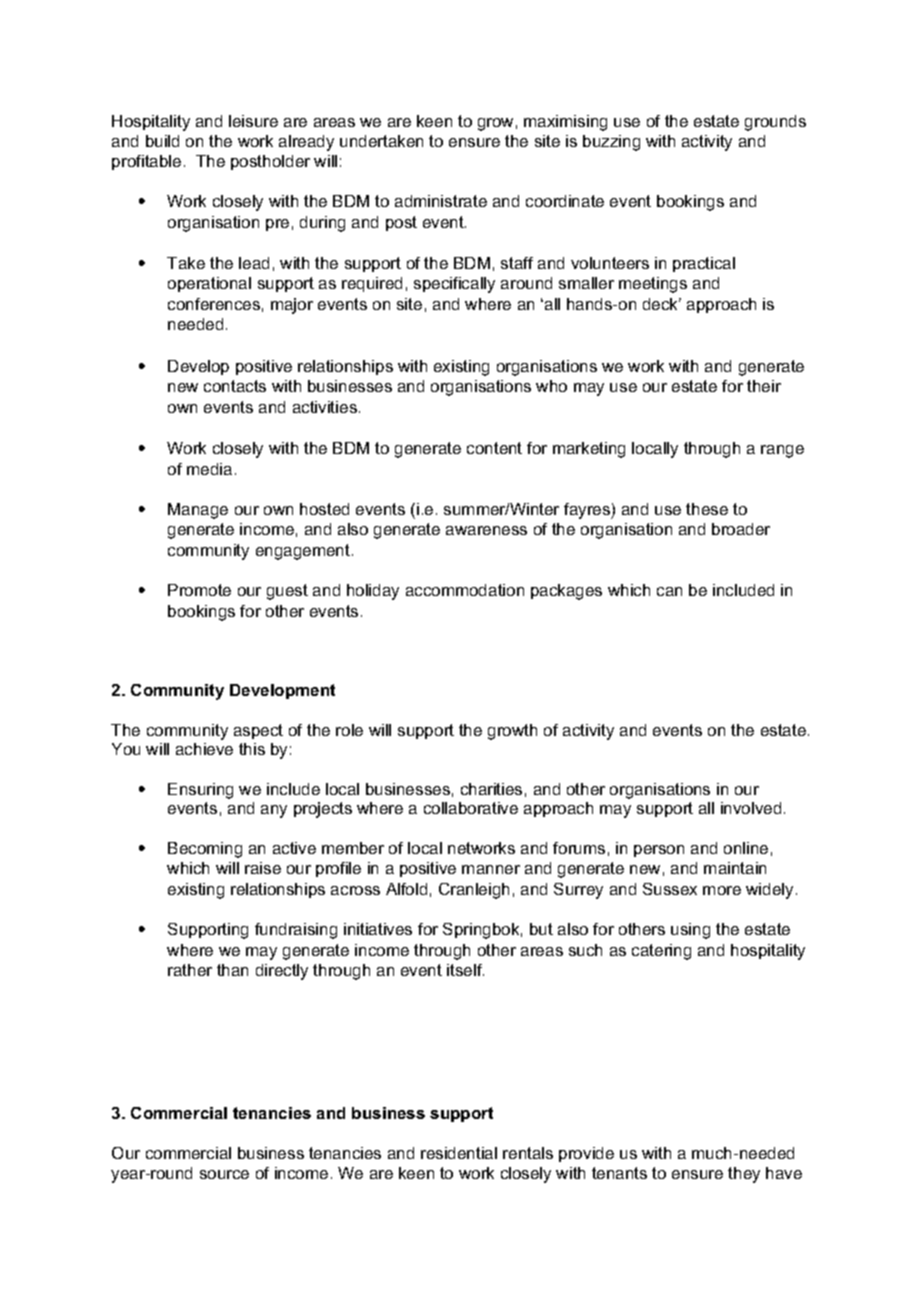 The height and width of the page is (1308, 924). What do you see at coordinates (611, 143) in the page?
I see `buzzing` at bounding box center [611, 143].
